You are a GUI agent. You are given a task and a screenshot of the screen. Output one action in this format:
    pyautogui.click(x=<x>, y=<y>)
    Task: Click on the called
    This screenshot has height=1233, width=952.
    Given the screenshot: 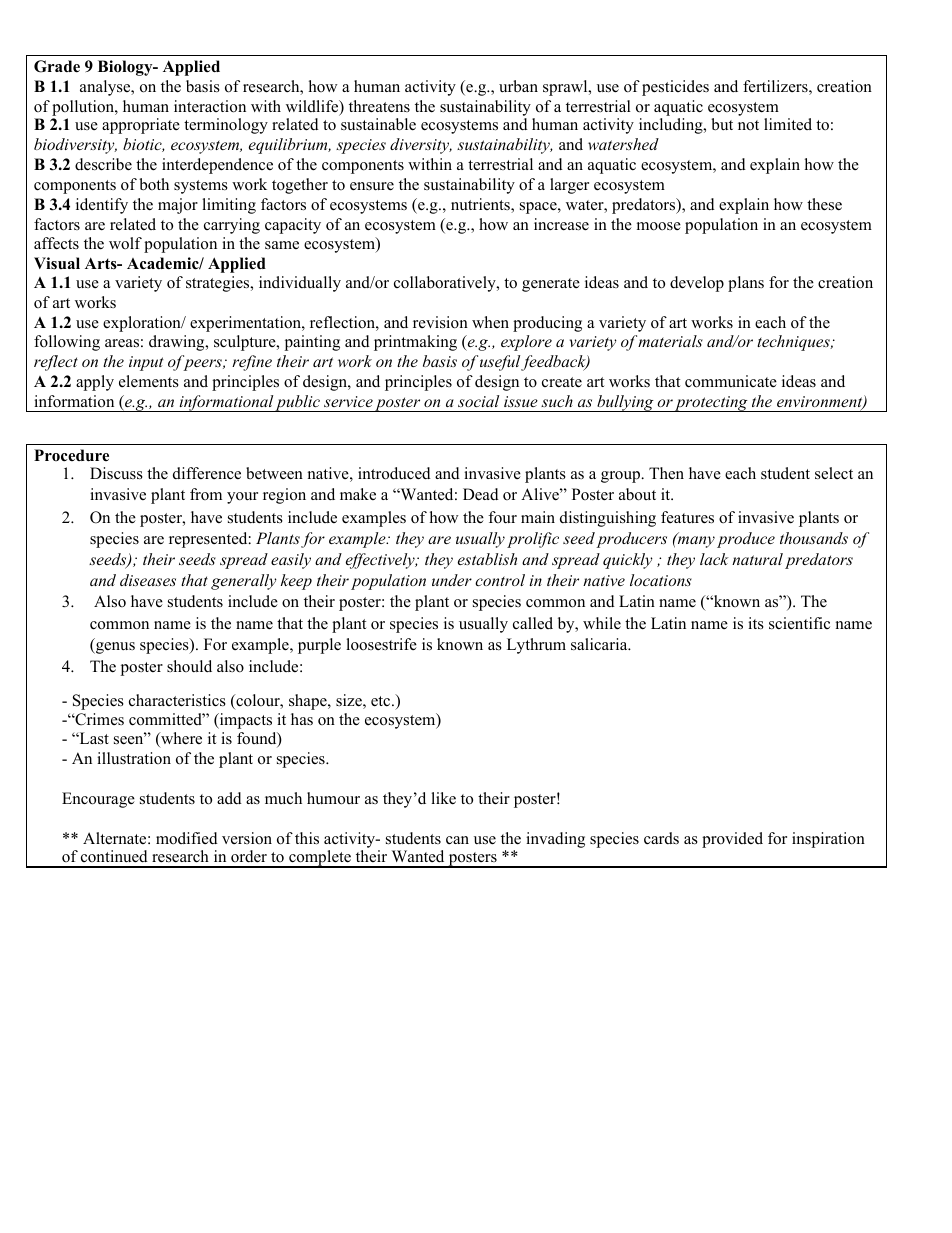 What is the action you would take?
    pyautogui.click(x=533, y=623)
